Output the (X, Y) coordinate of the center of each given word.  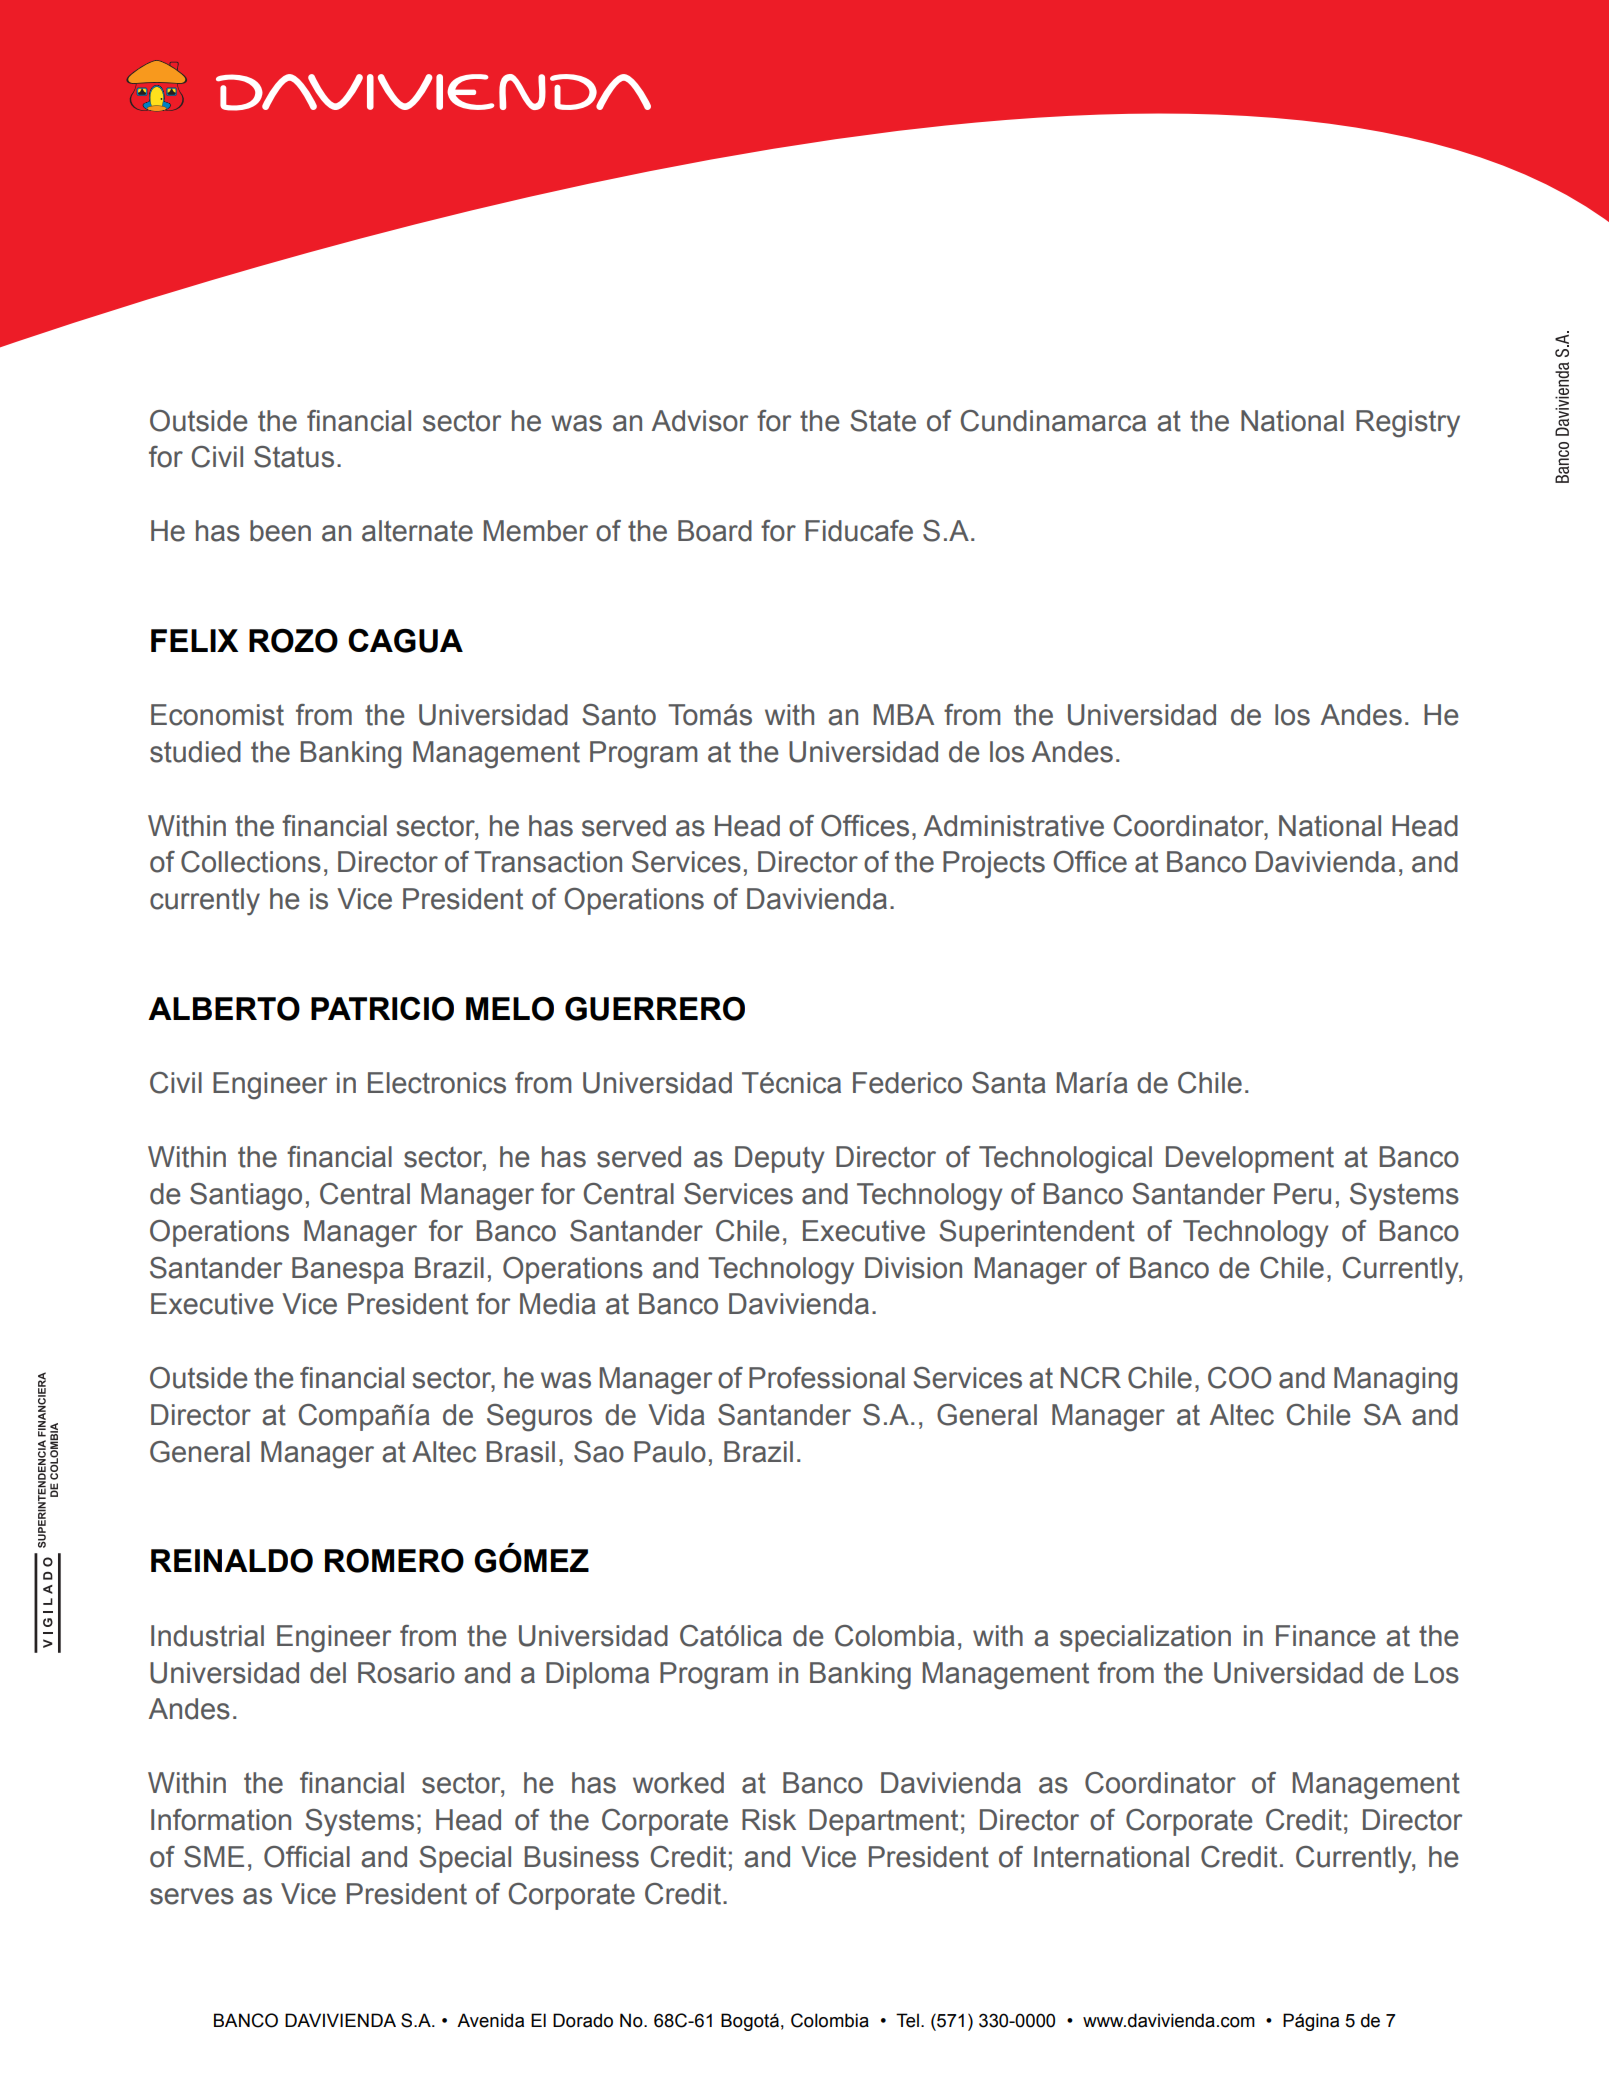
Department (883, 1822)
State (883, 421)
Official (307, 1857)
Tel (907, 2020)
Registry (1408, 424)
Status (294, 457)
